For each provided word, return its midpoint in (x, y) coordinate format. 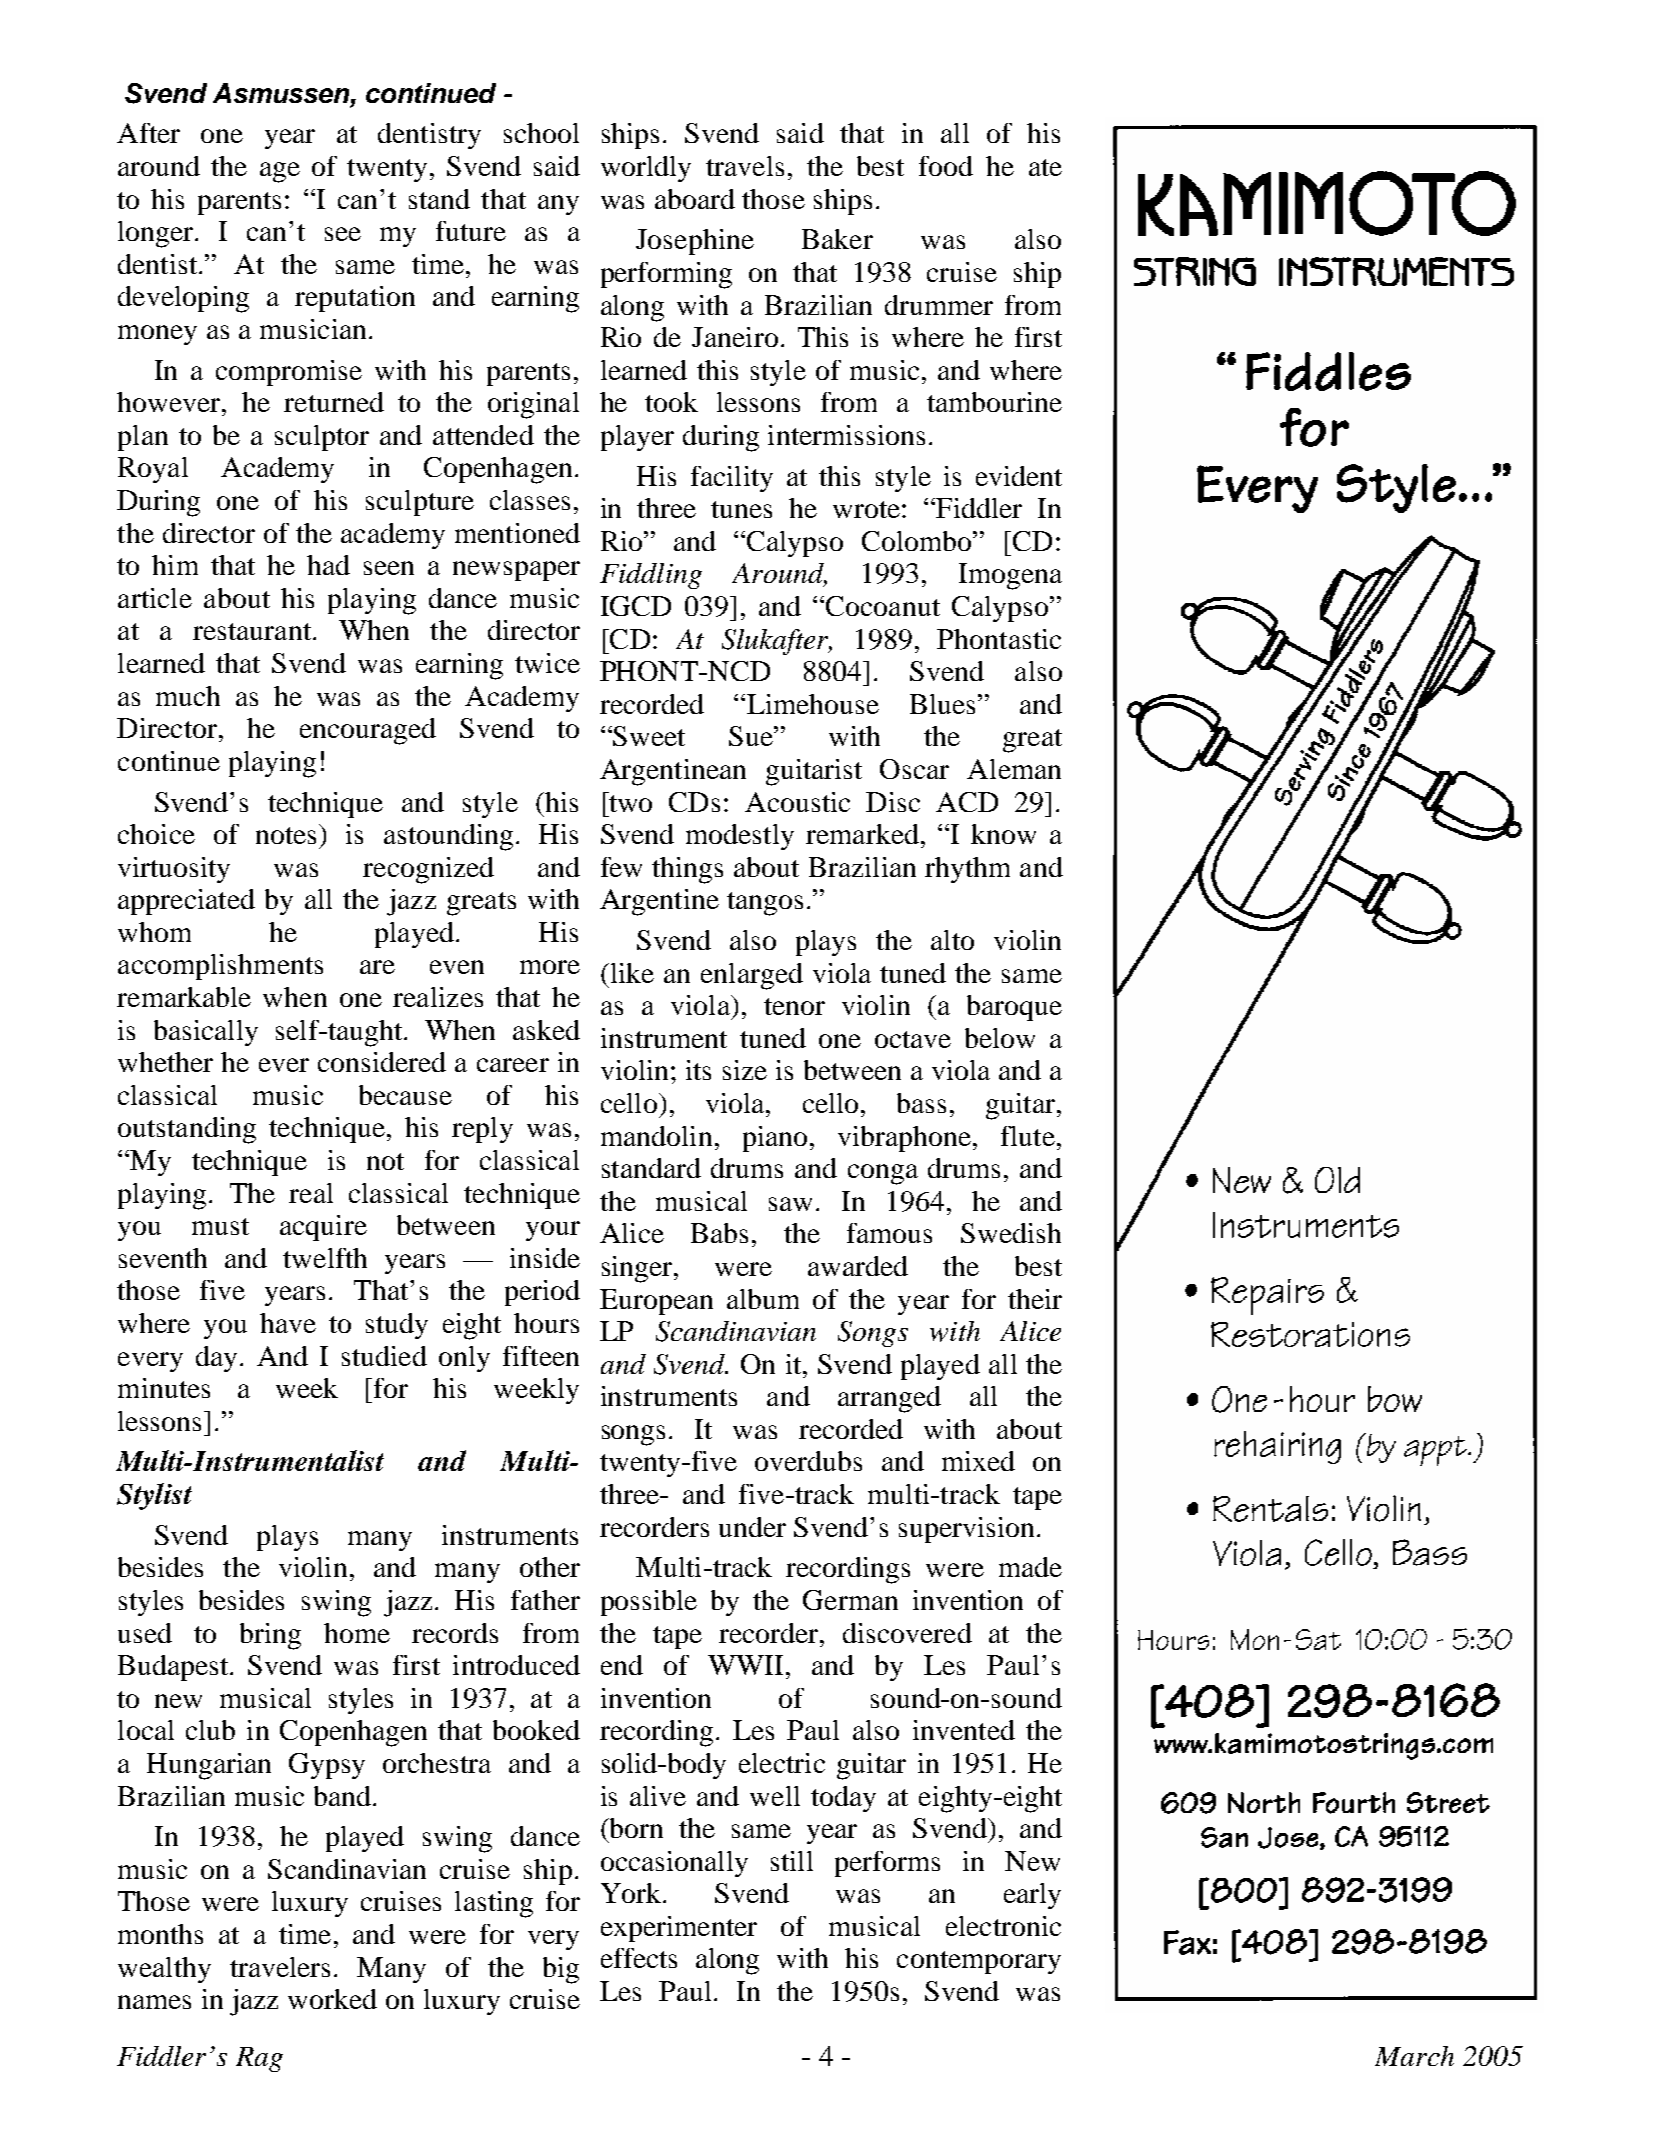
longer (157, 234)
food (946, 166)
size (745, 1070)
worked (332, 1999)
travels (745, 166)
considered (382, 1062)
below (1000, 1038)
